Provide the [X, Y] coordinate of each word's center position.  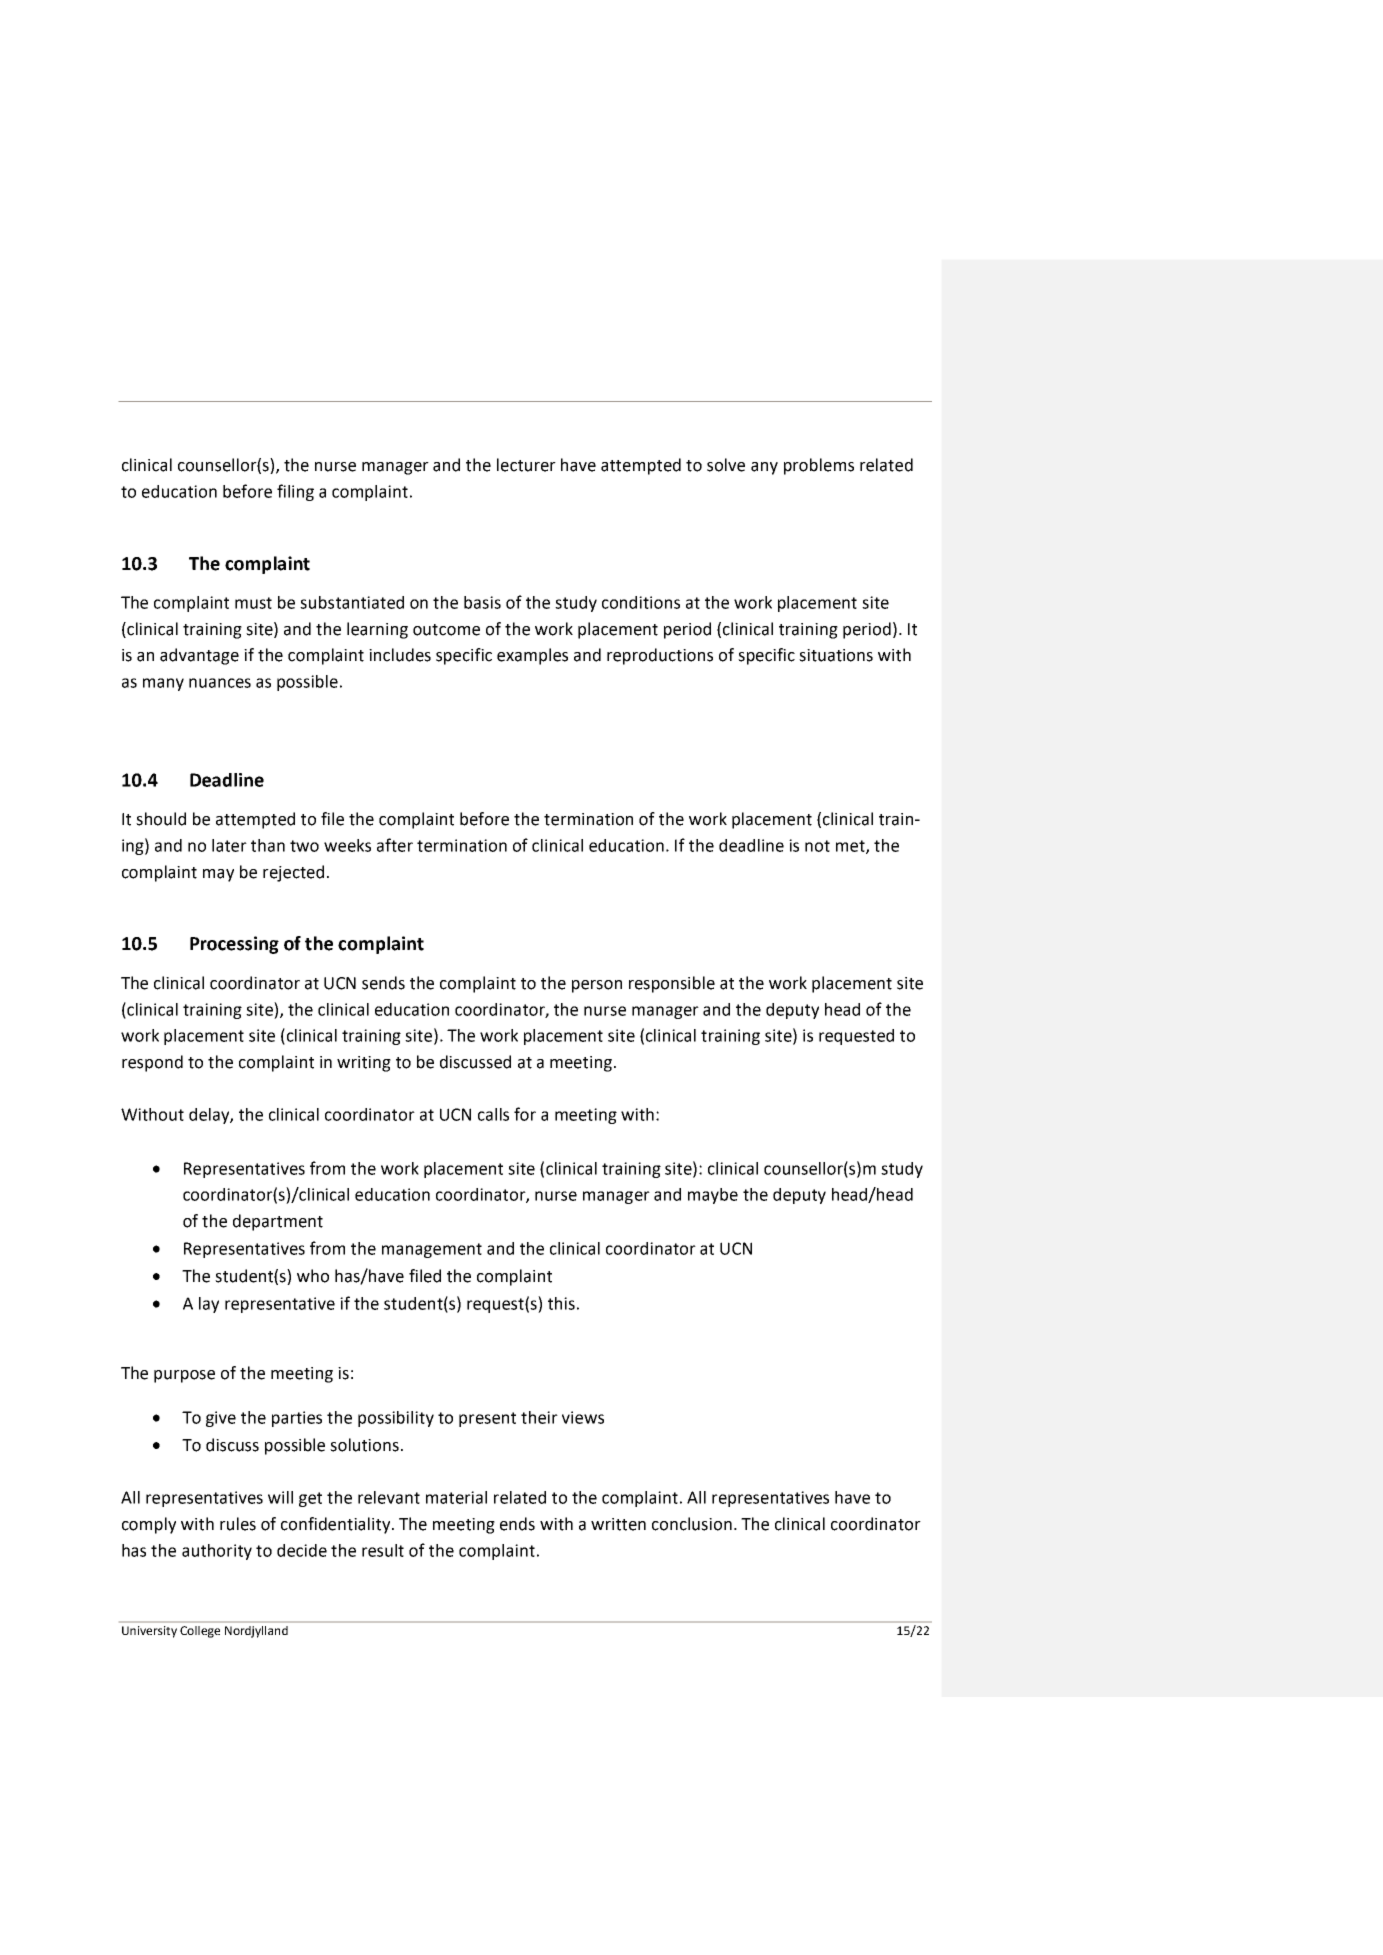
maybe [713, 1196]
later [229, 845]
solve [726, 465]
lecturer [526, 465]
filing [295, 492]
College [200, 1632]
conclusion [692, 1524]
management [432, 1250]
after [395, 845]
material [456, 1497]
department [278, 1222]
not [817, 846]
